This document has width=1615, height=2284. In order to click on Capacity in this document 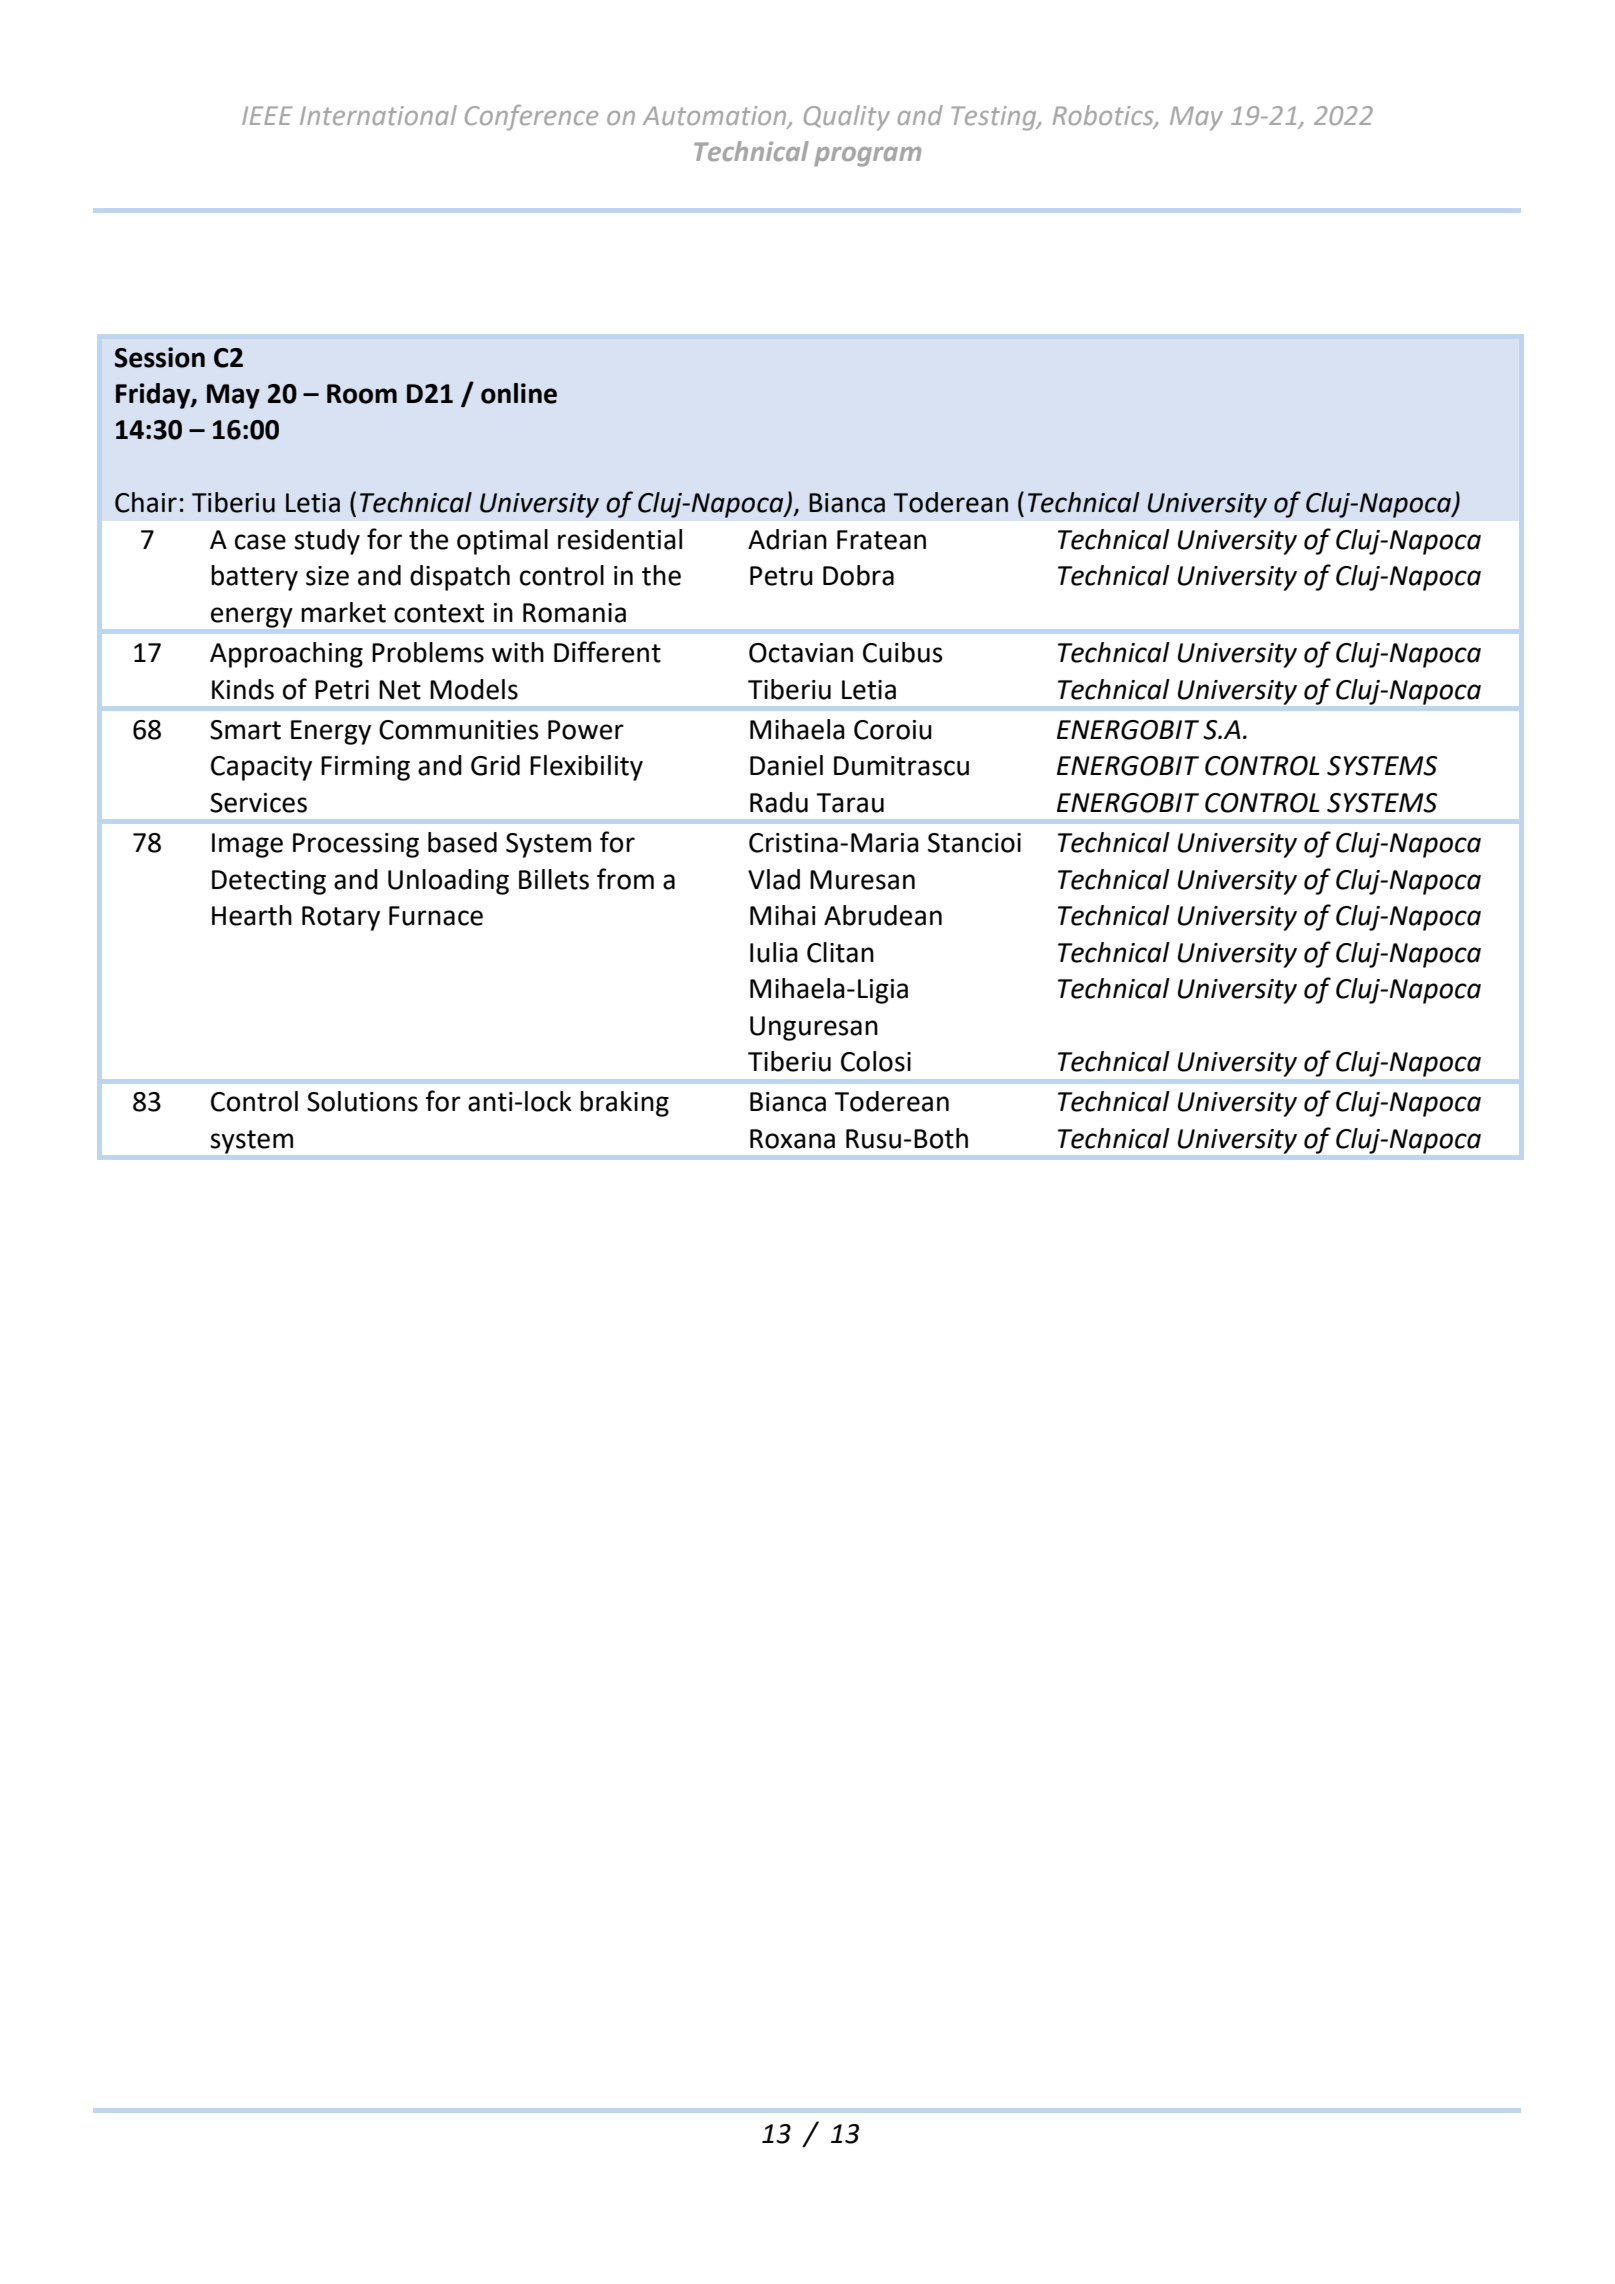, I will do `click(261, 768)`.
